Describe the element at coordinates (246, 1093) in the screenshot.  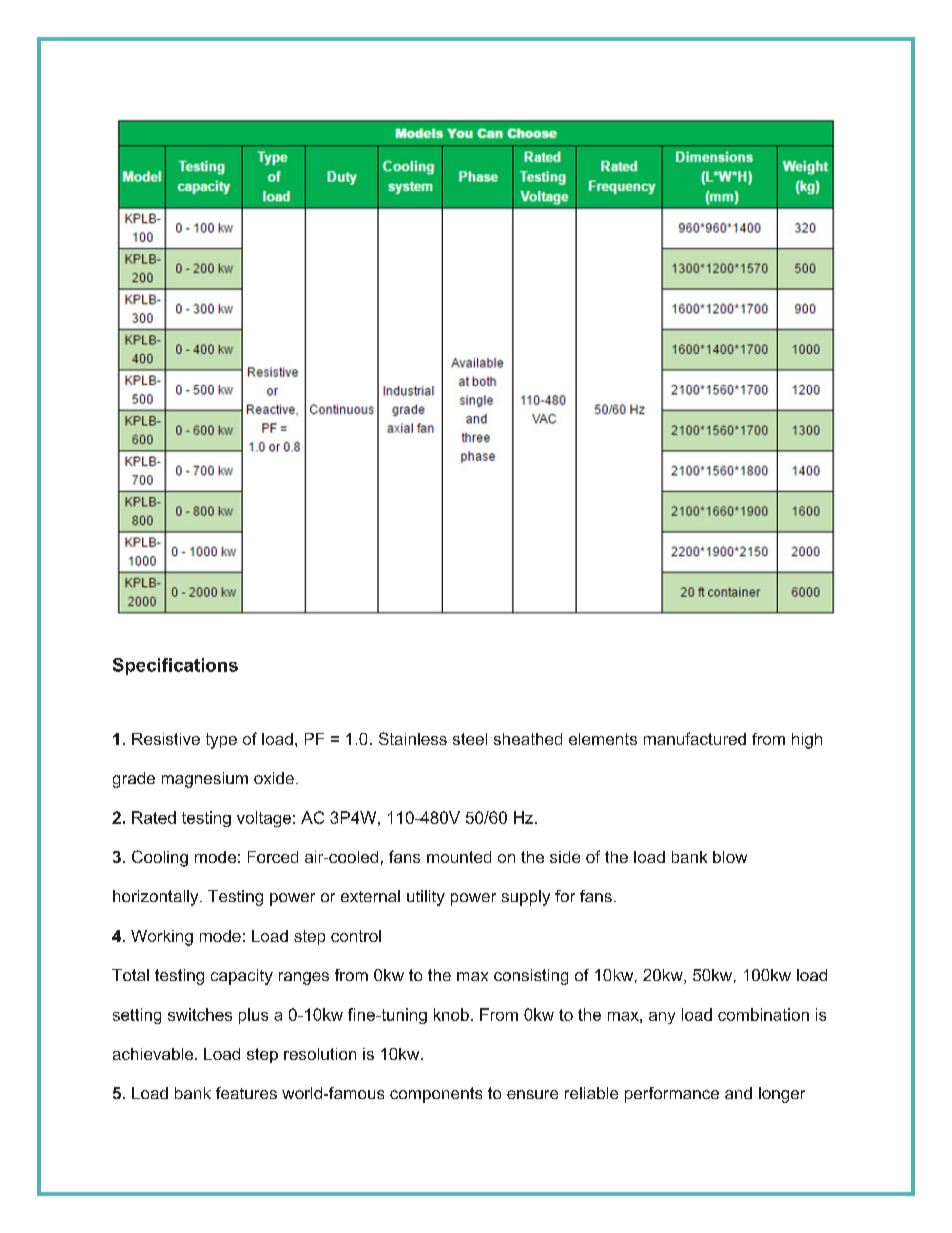
I see `features` at that location.
